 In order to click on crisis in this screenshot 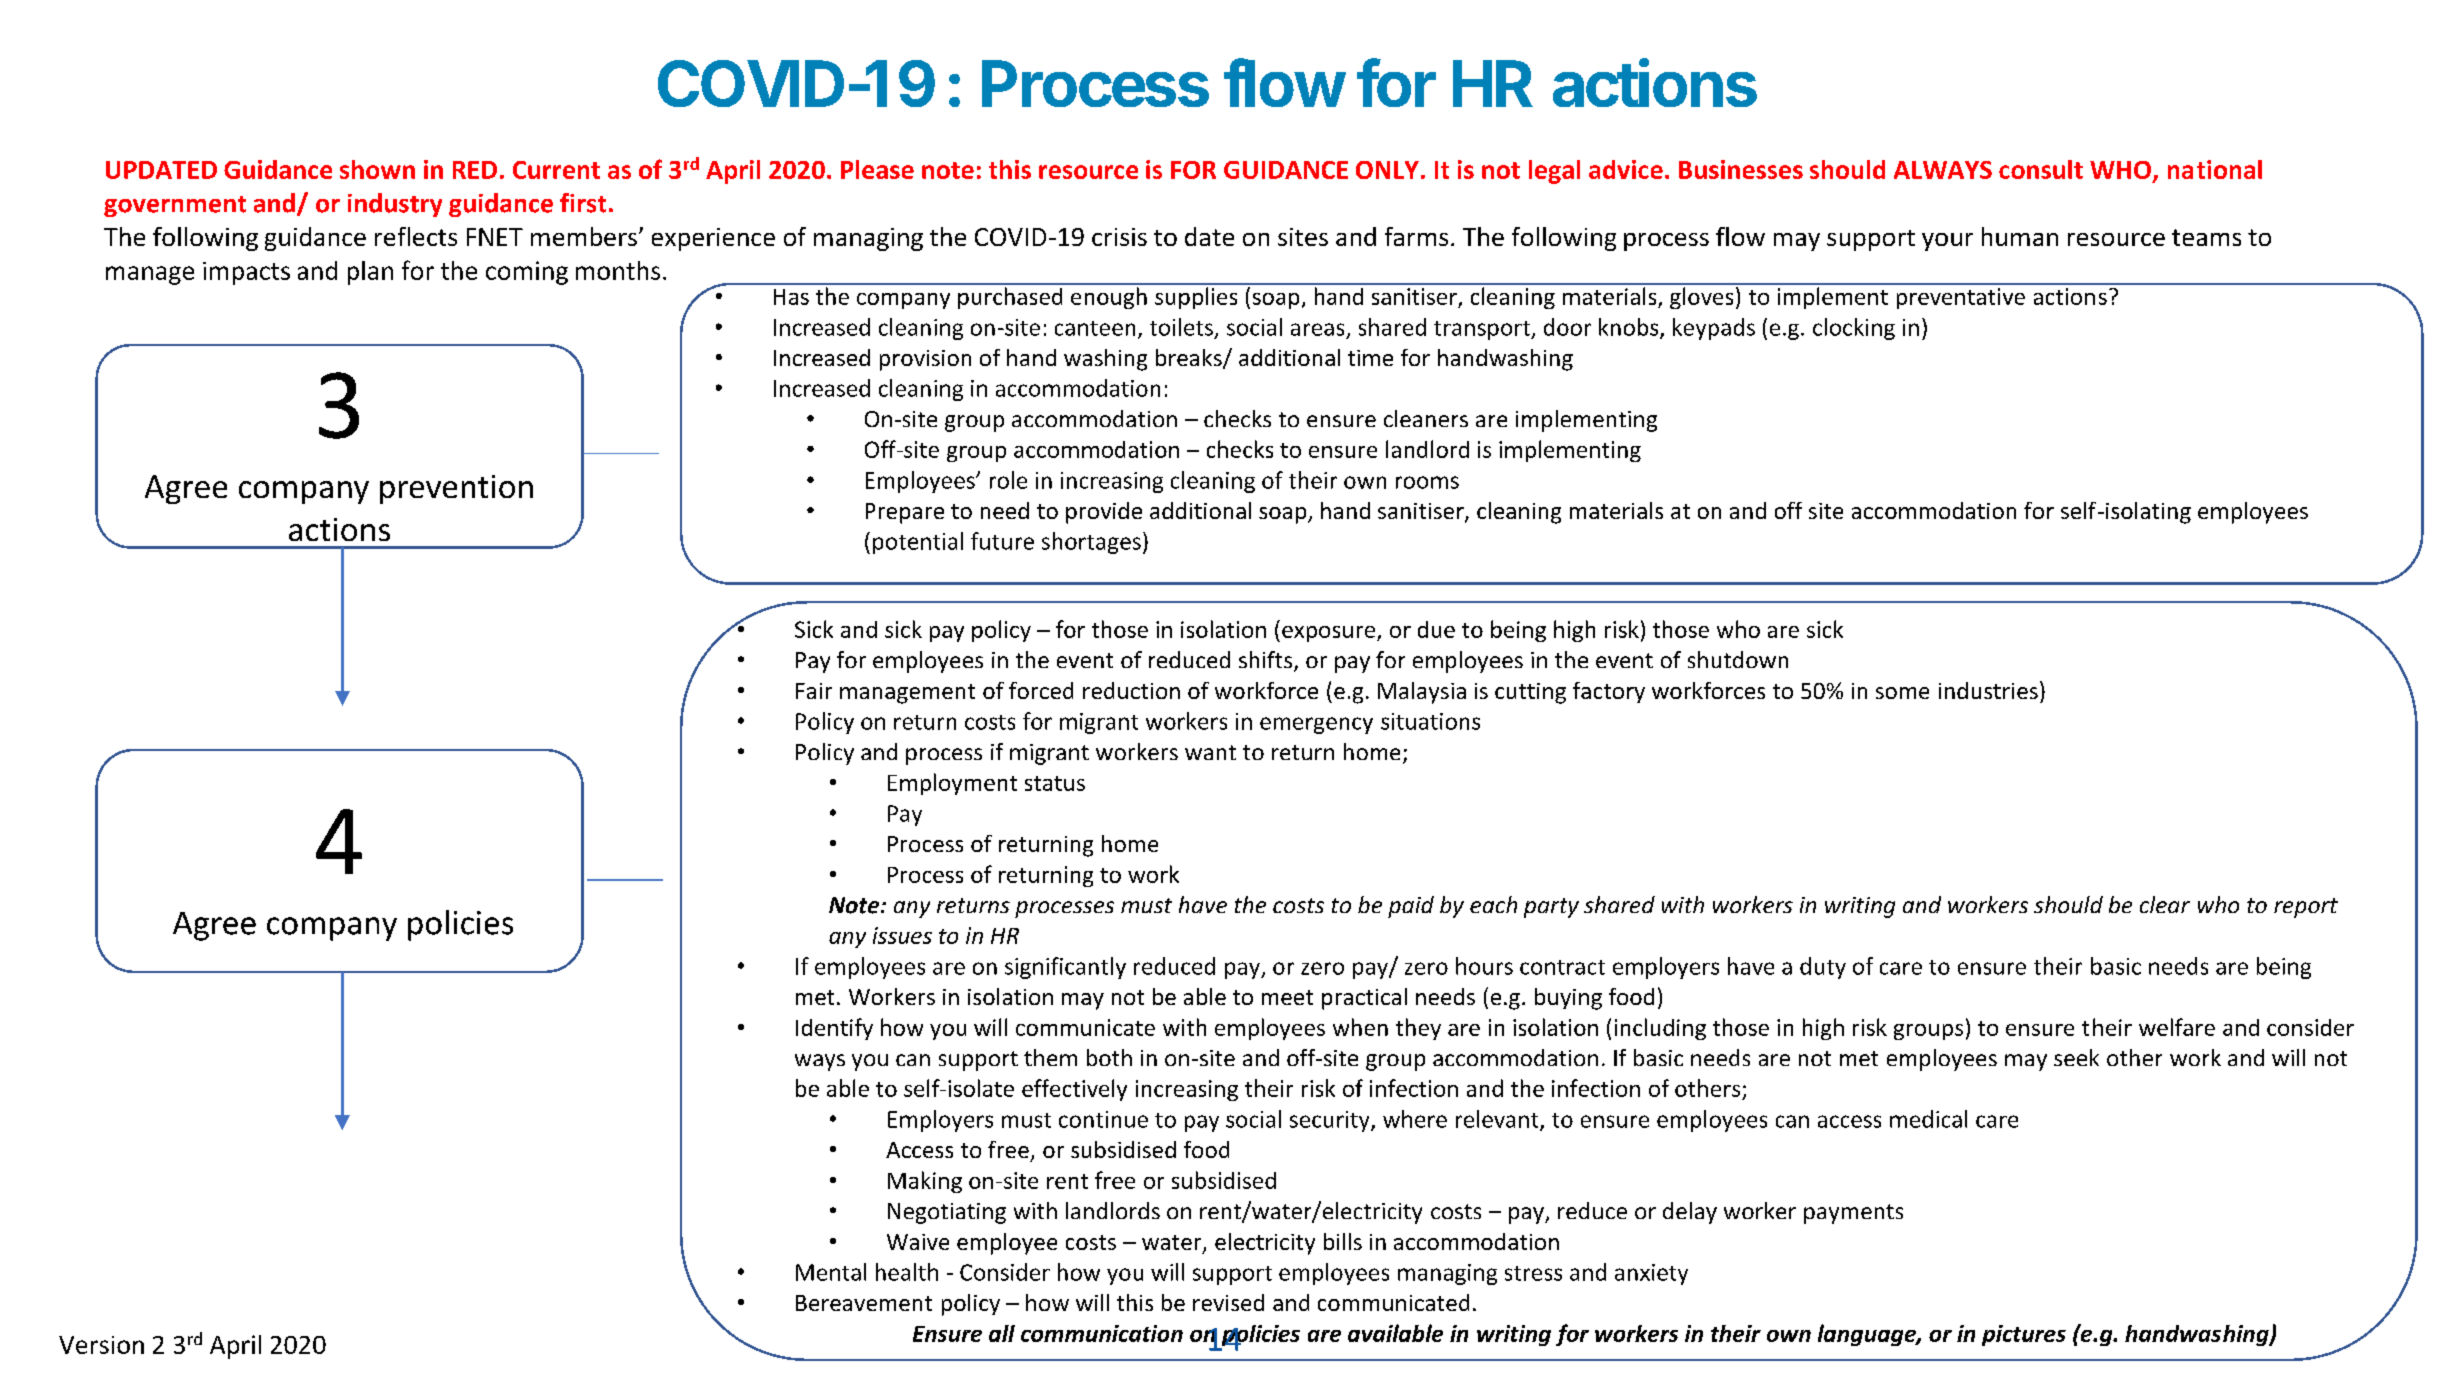, I will do `click(1119, 237)`.
